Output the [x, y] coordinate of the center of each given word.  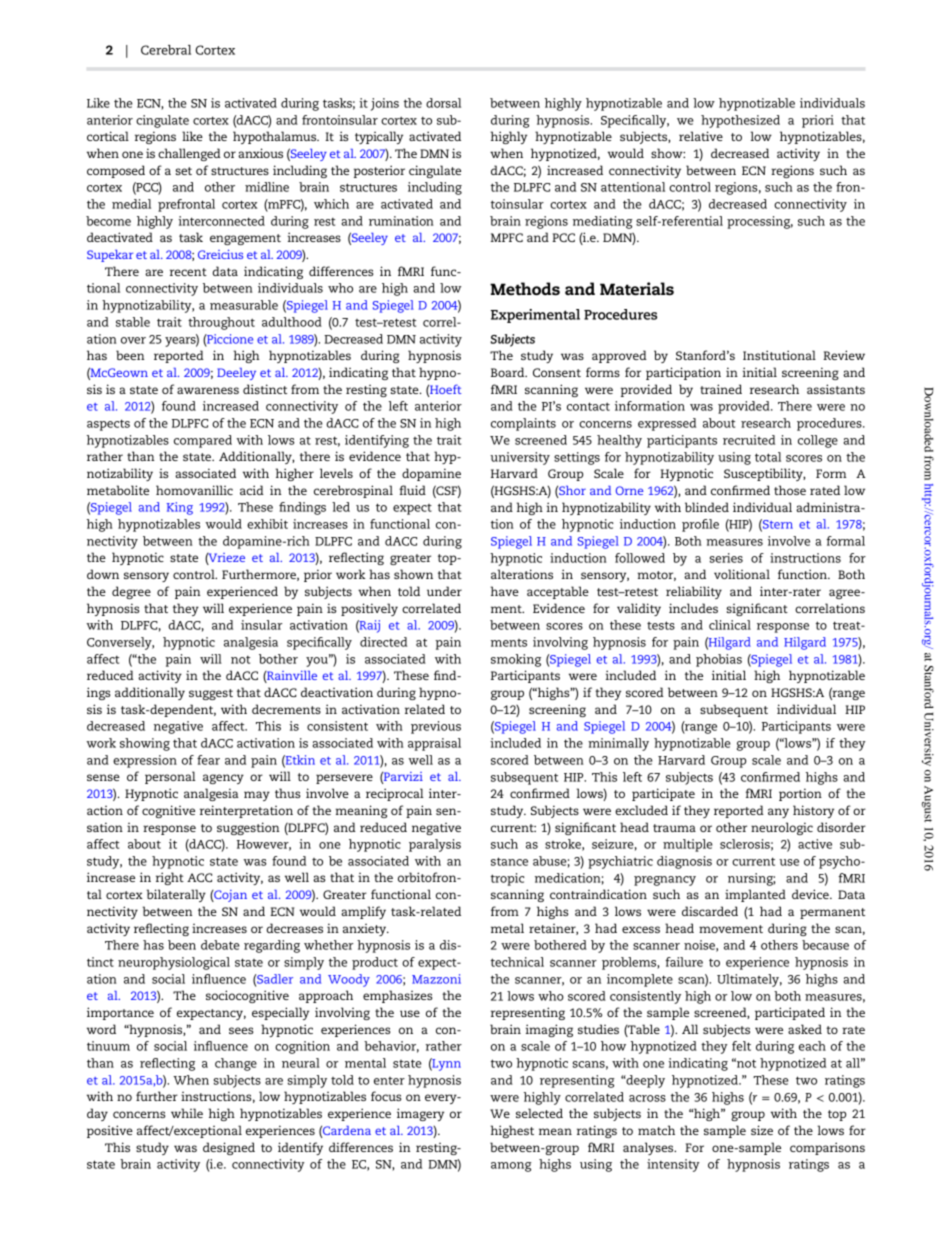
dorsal [443, 103]
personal [170, 777]
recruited [749, 440]
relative [701, 136]
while [187, 1113]
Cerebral [166, 50]
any [778, 813]
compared [203, 441]
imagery [420, 1114]
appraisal [434, 744]
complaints [523, 424]
